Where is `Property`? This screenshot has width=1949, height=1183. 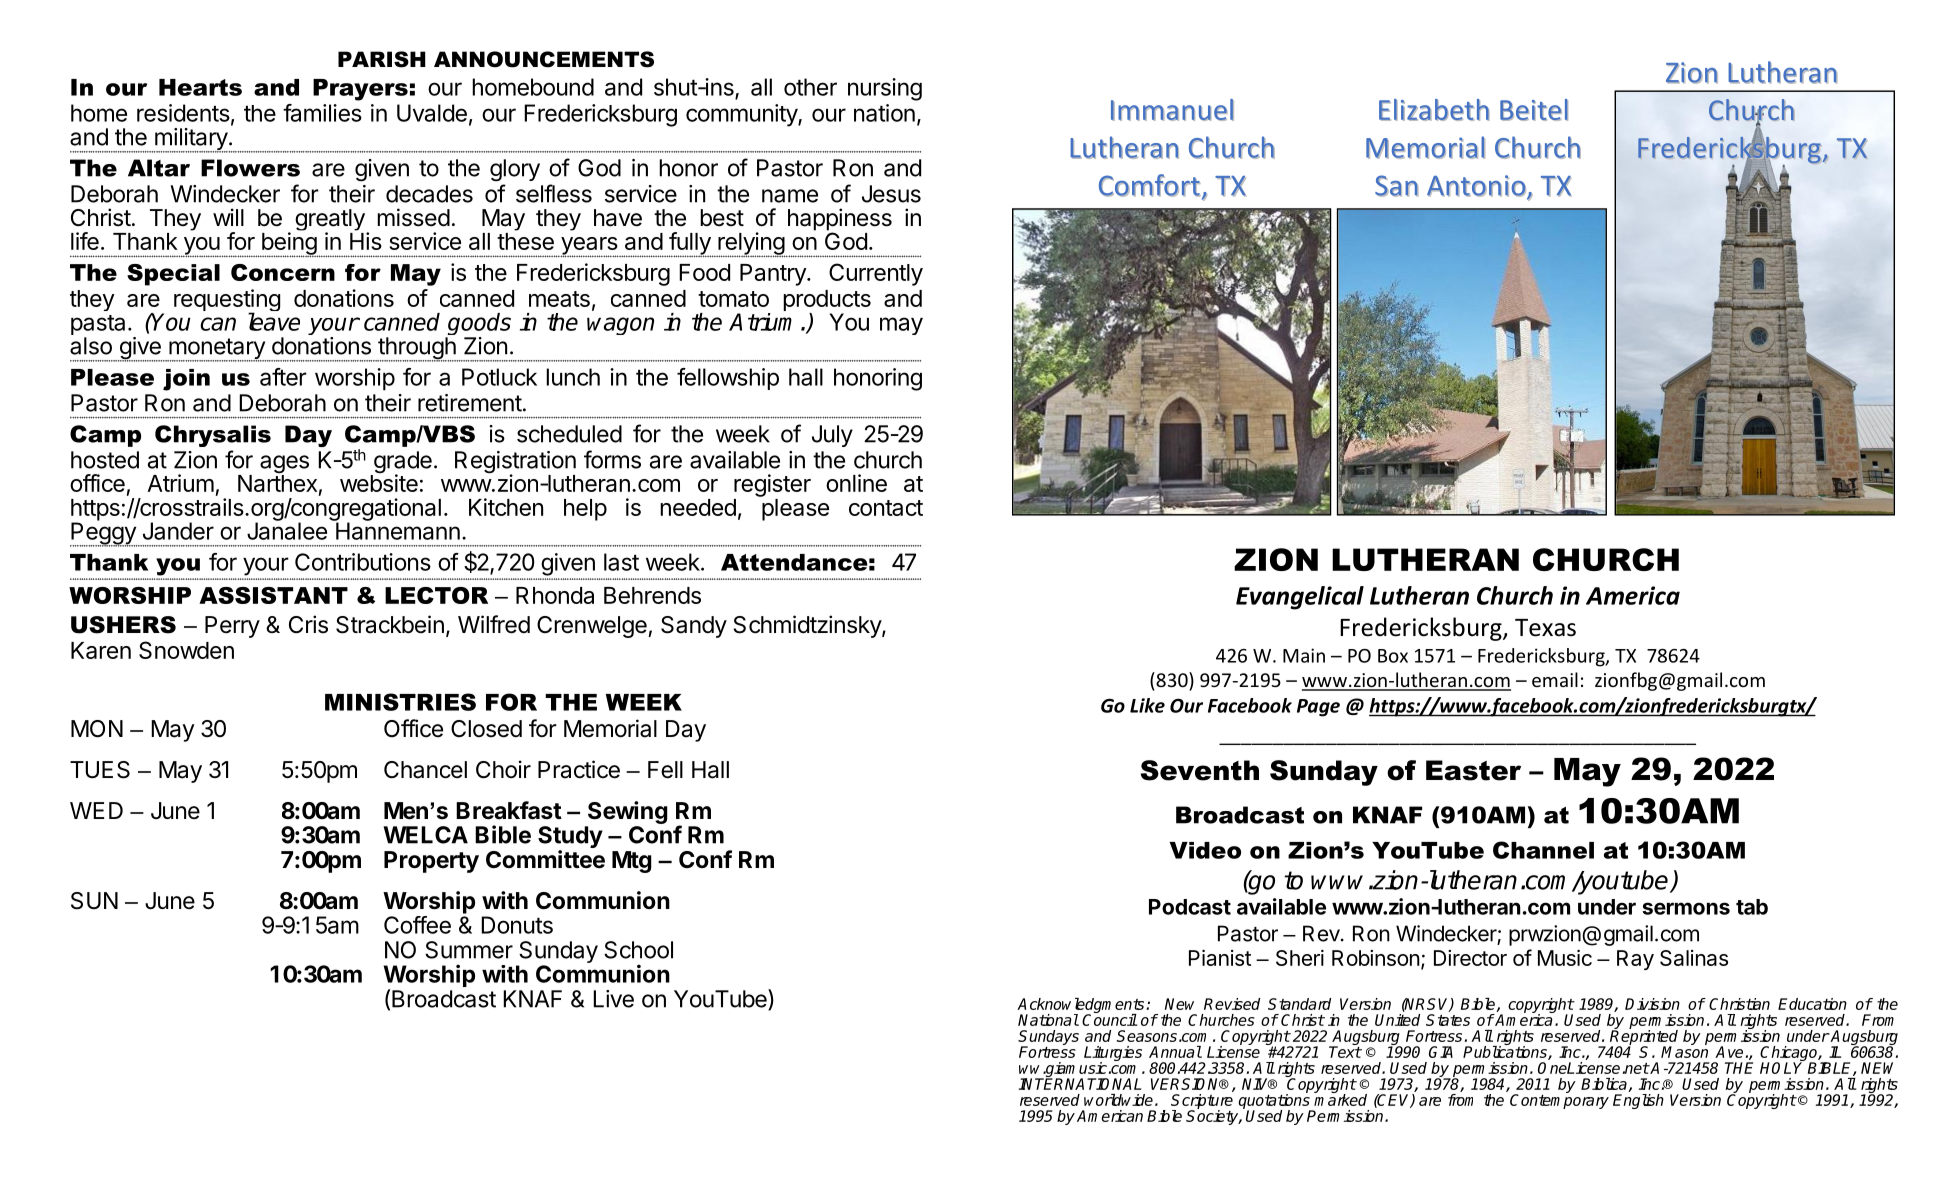 Property is located at coordinates (431, 862).
